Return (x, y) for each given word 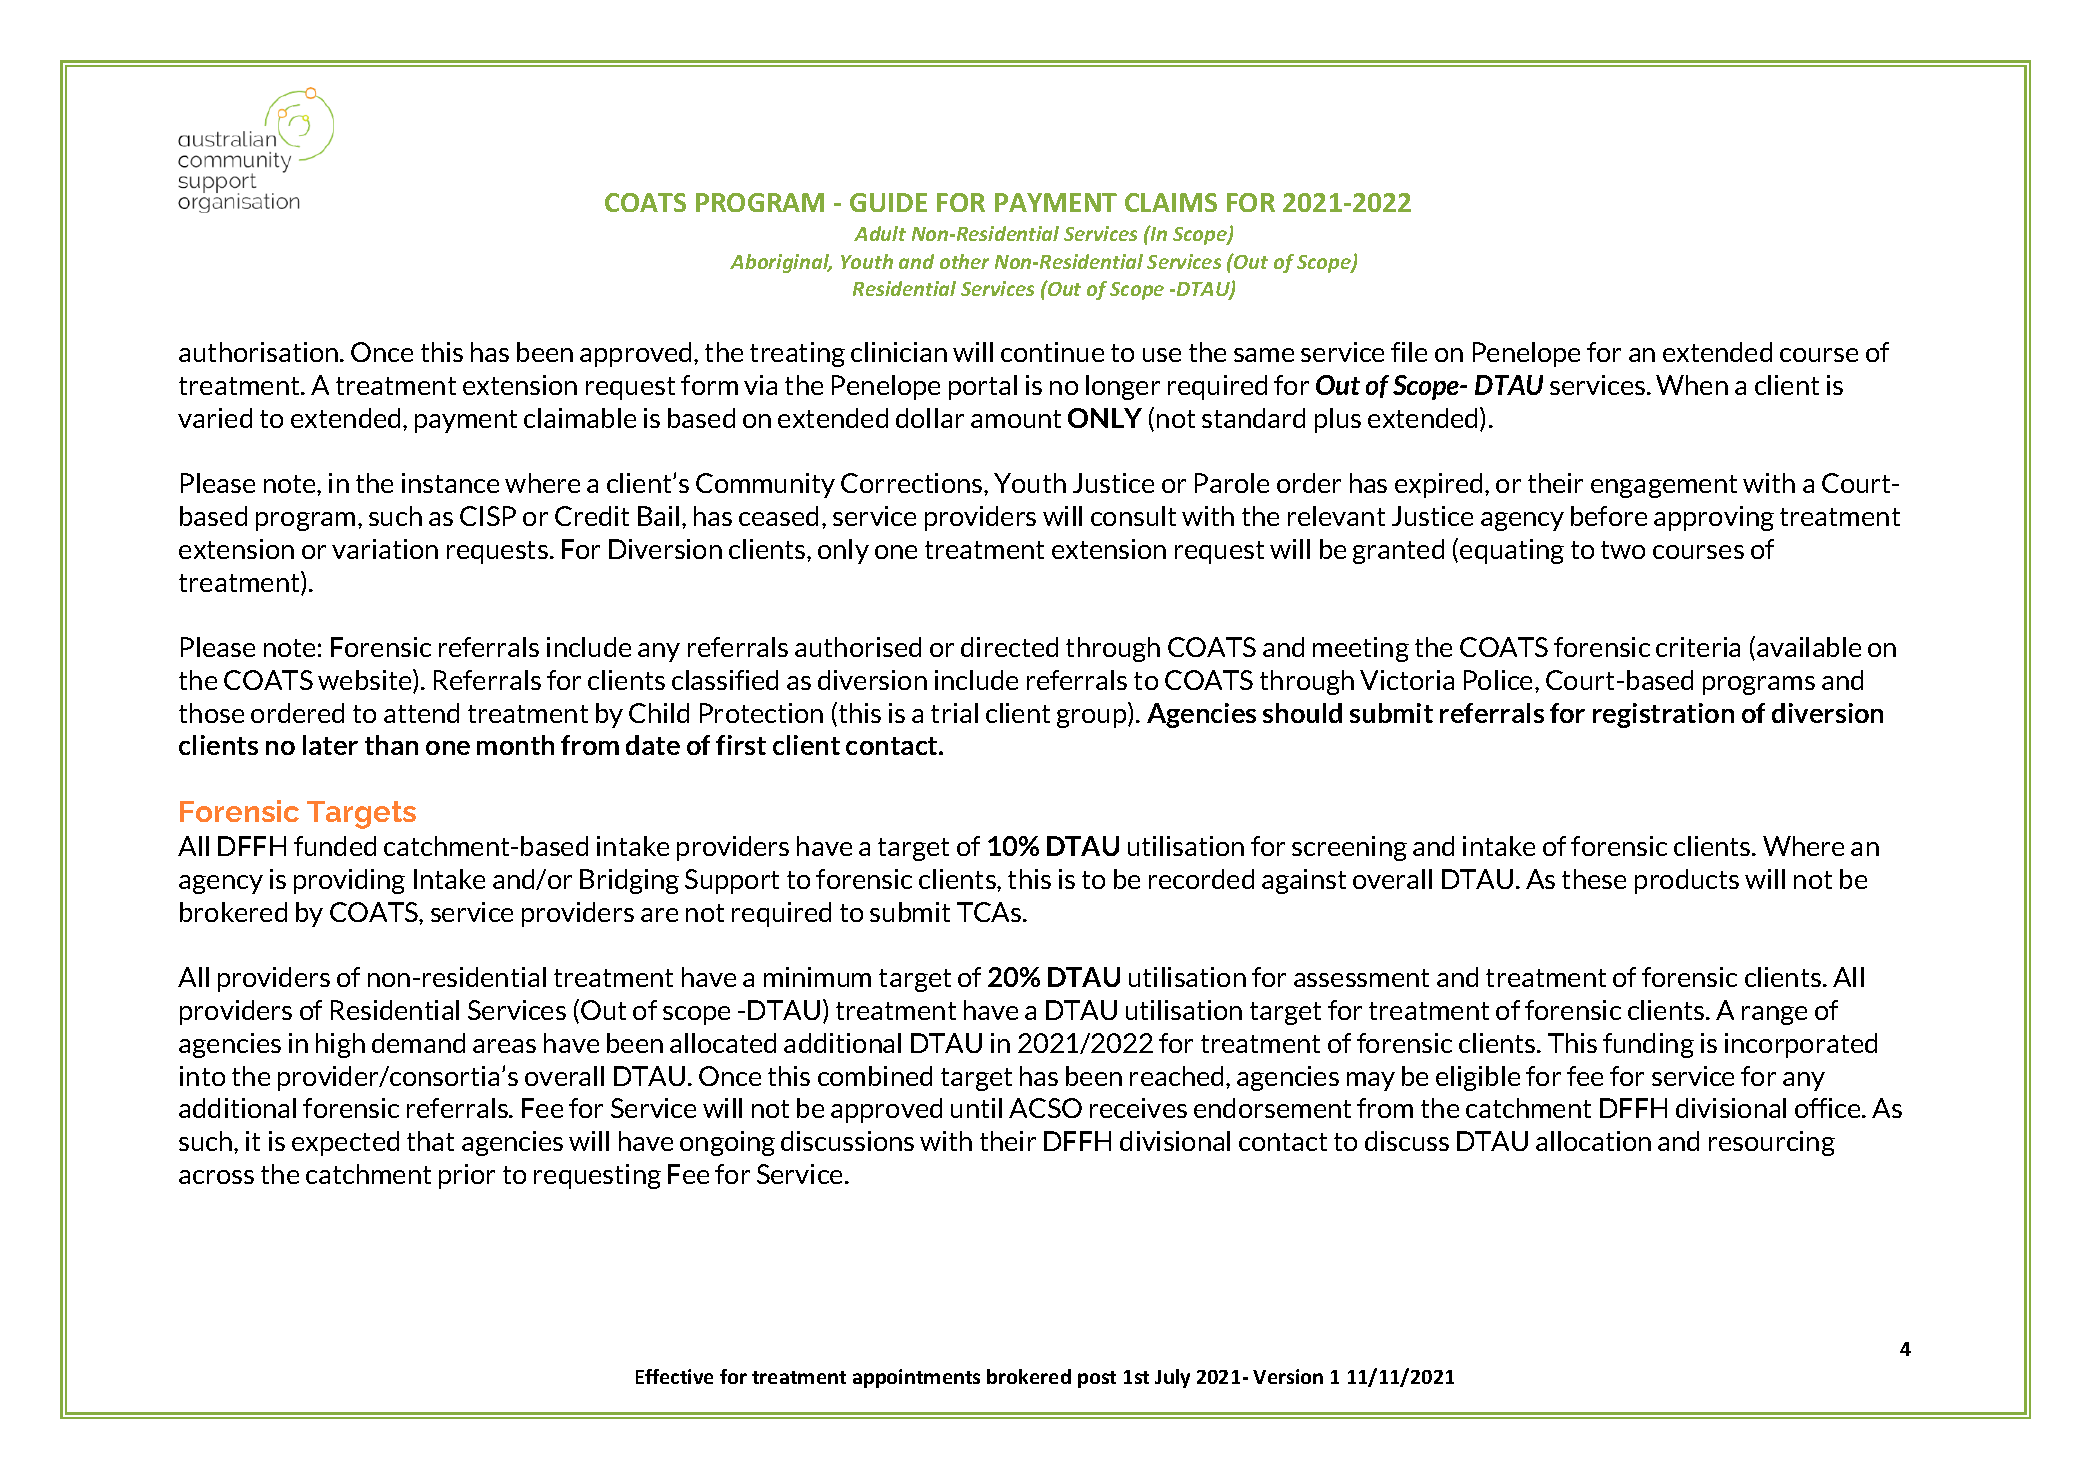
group (1093, 718)
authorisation (260, 352)
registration (1663, 715)
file (1409, 352)
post (1097, 1379)
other (964, 261)
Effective (674, 1376)
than (391, 745)
